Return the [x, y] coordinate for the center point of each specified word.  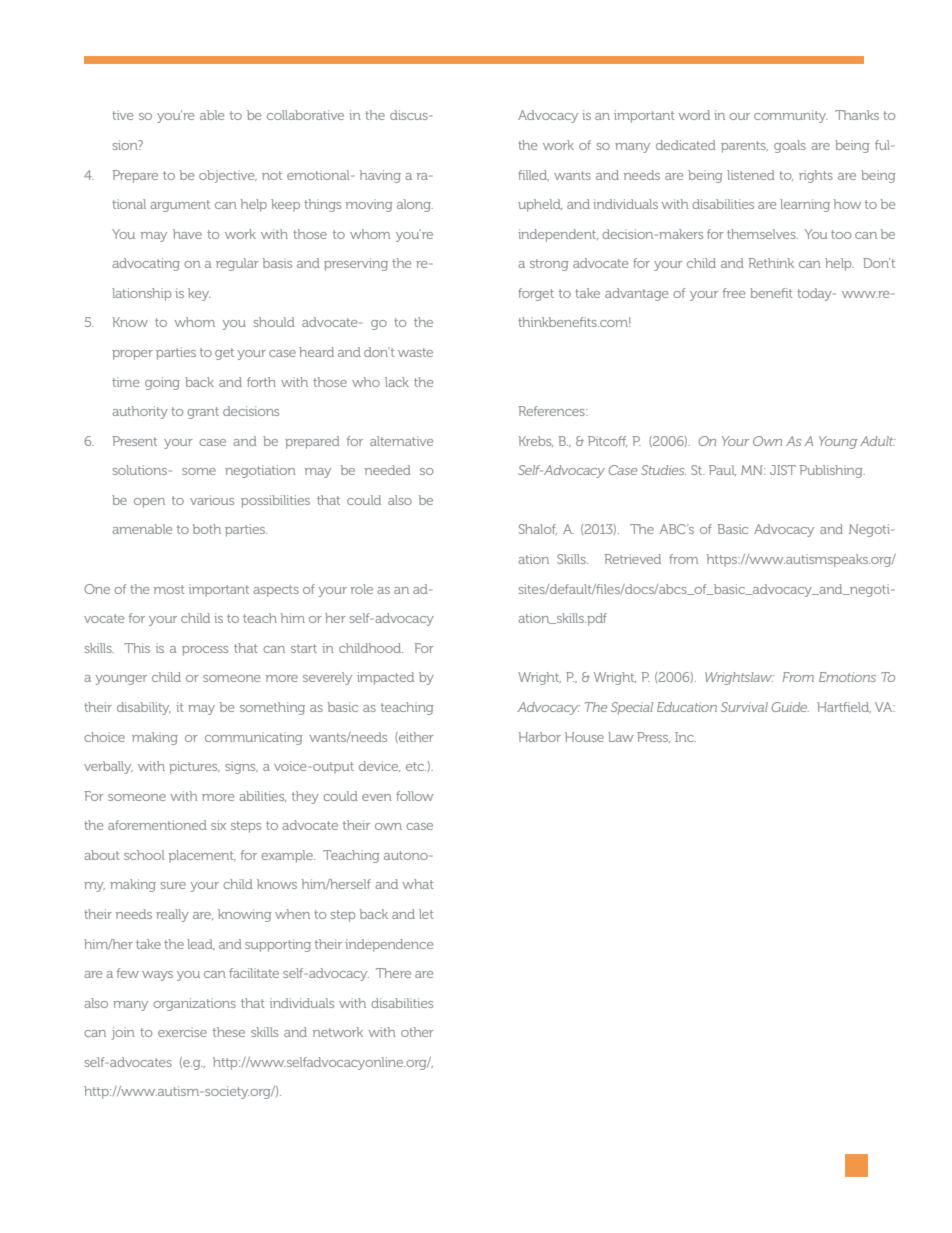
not [272, 175]
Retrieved [633, 559]
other [417, 1032]
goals [790, 146]
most [169, 589]
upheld [540, 205]
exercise [182, 1032]
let [426, 914]
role [362, 589]
